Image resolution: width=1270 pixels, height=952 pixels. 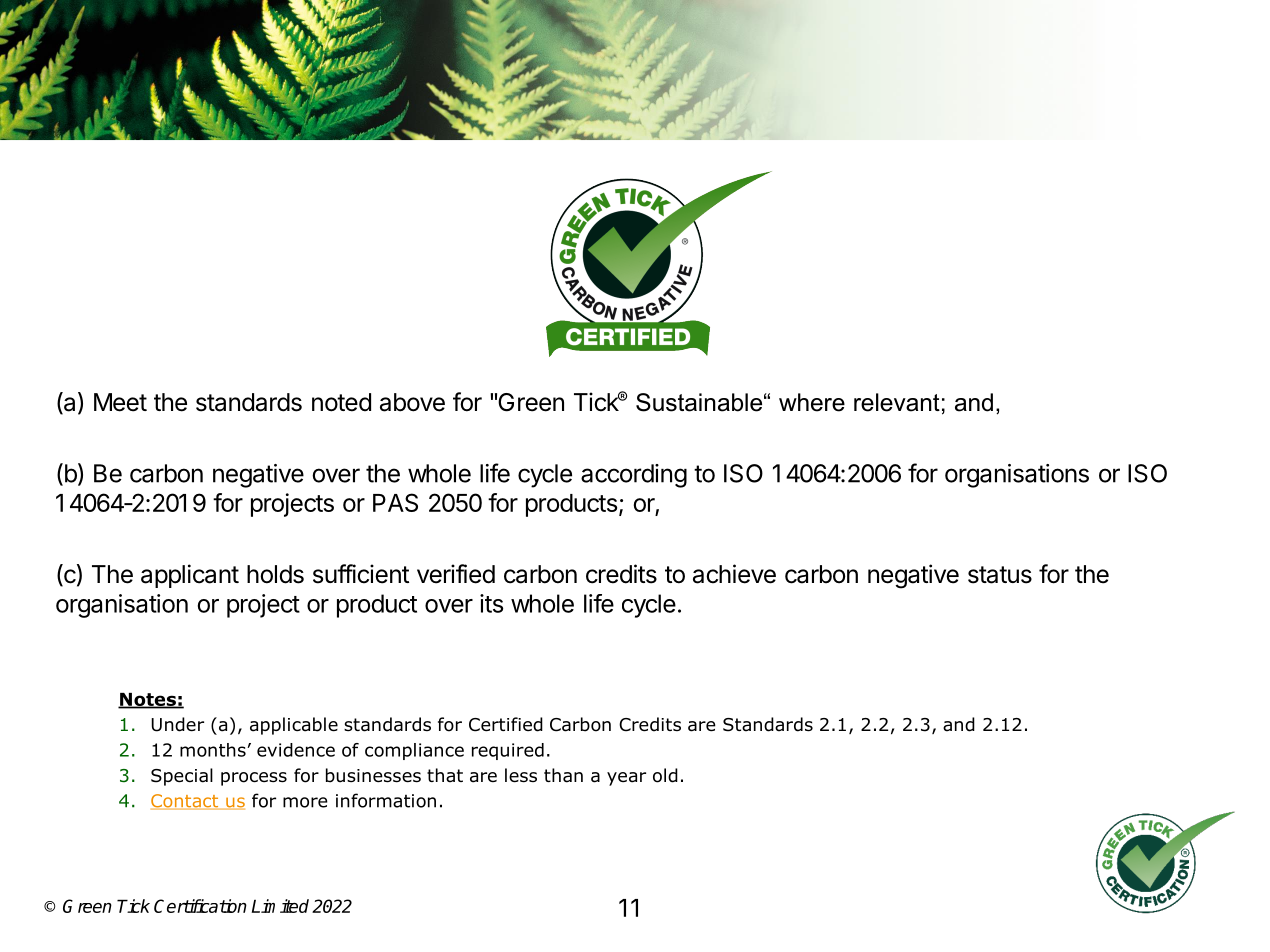 I want to click on Meet, so click(x=120, y=402).
